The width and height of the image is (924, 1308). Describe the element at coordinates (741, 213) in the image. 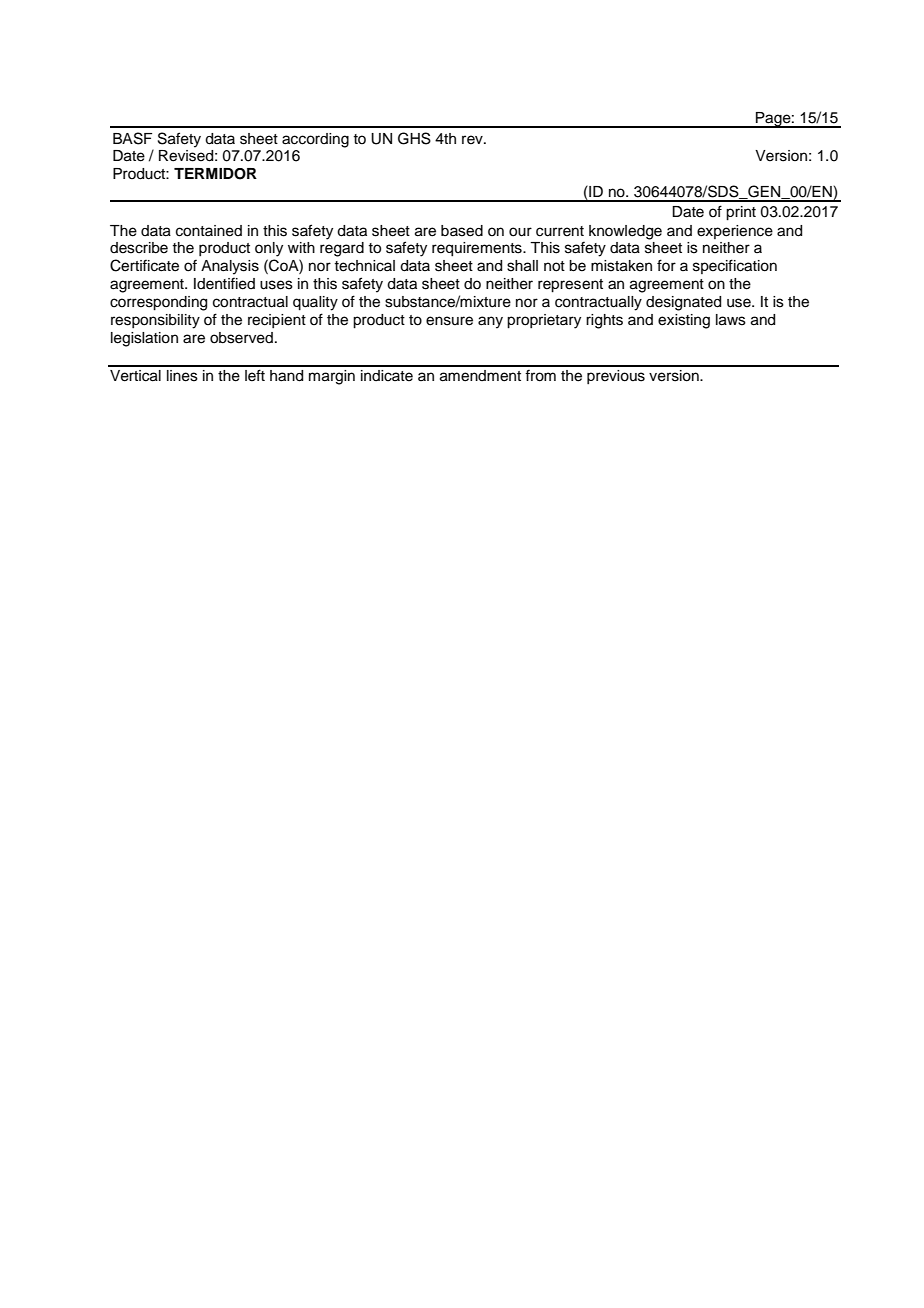

I see `print` at that location.
